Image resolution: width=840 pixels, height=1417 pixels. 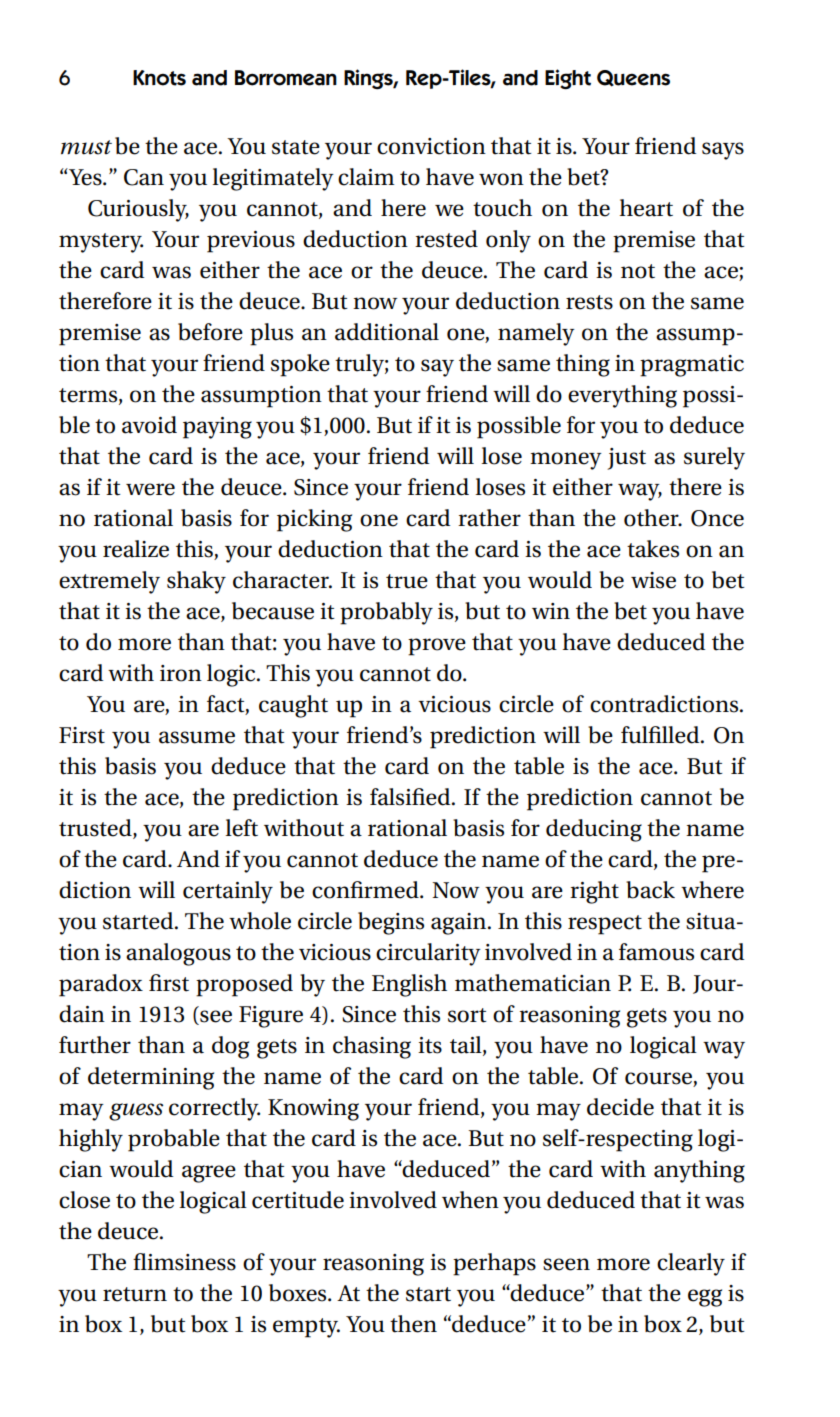 What do you see at coordinates (413, 1324) in the screenshot?
I see `then` at bounding box center [413, 1324].
